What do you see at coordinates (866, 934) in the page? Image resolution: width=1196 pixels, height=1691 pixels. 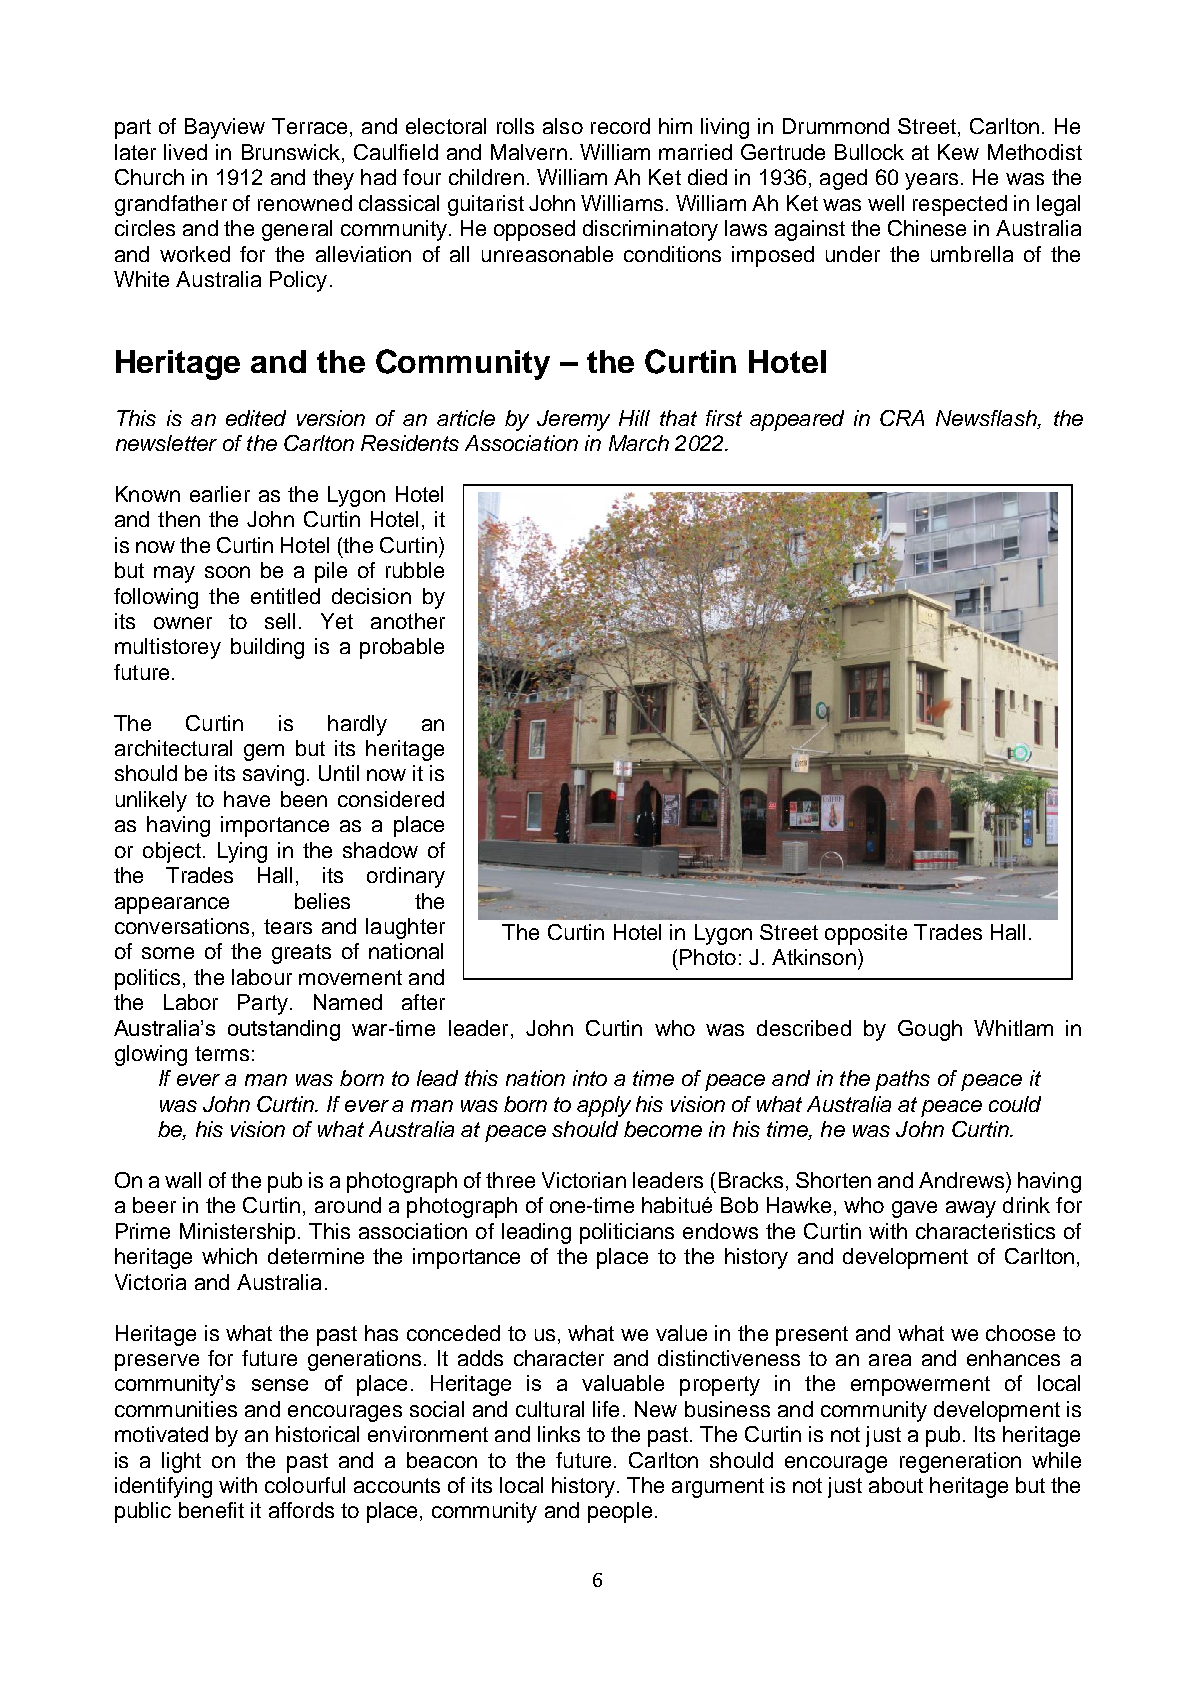 I see `opposite` at bounding box center [866, 934].
